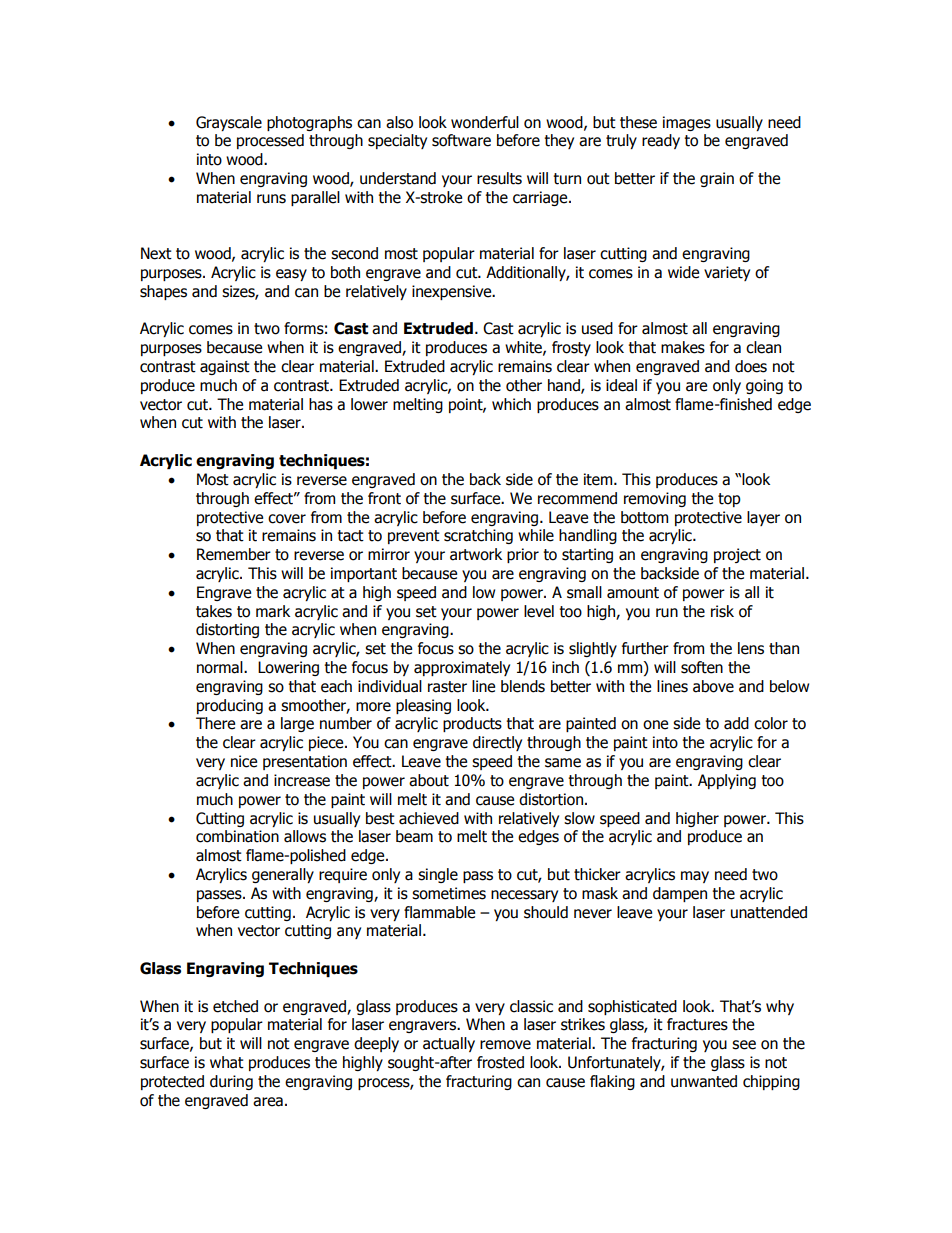  Describe the element at coordinates (717, 179) in the page. I see `grain` at that location.
